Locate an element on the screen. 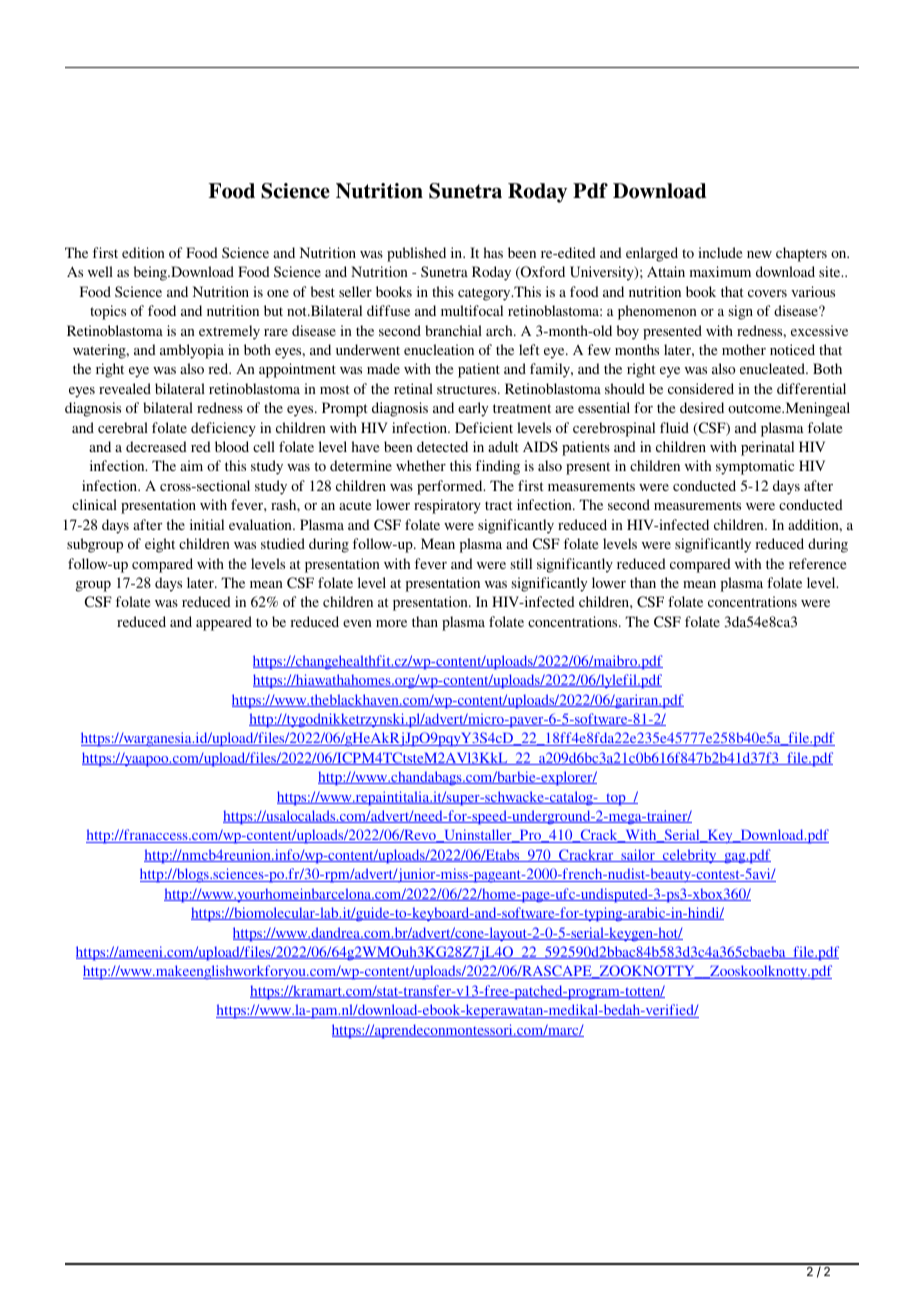  mother is located at coordinates (744, 349).
